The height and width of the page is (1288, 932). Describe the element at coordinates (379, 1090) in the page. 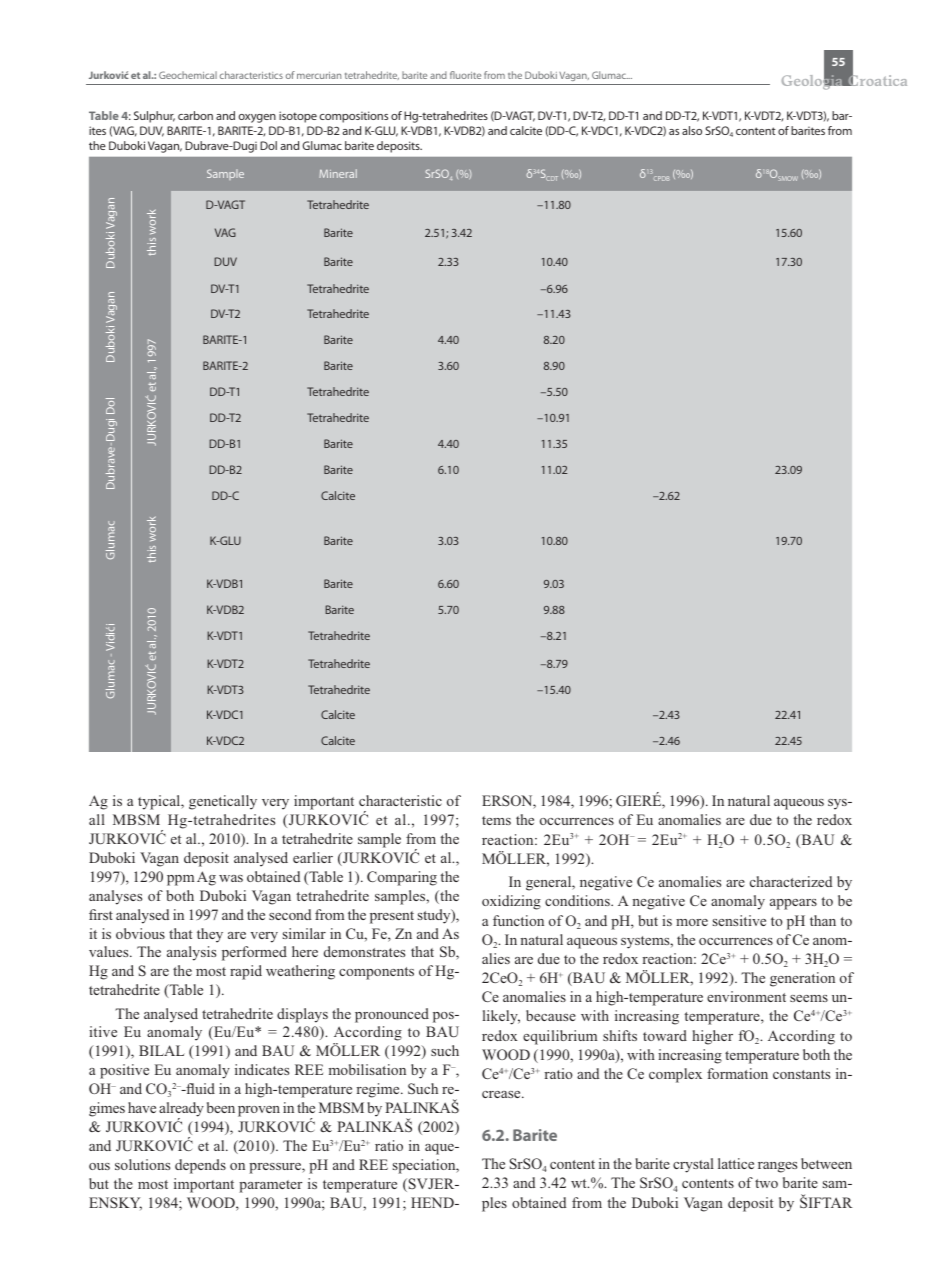

I see `regime` at that location.
